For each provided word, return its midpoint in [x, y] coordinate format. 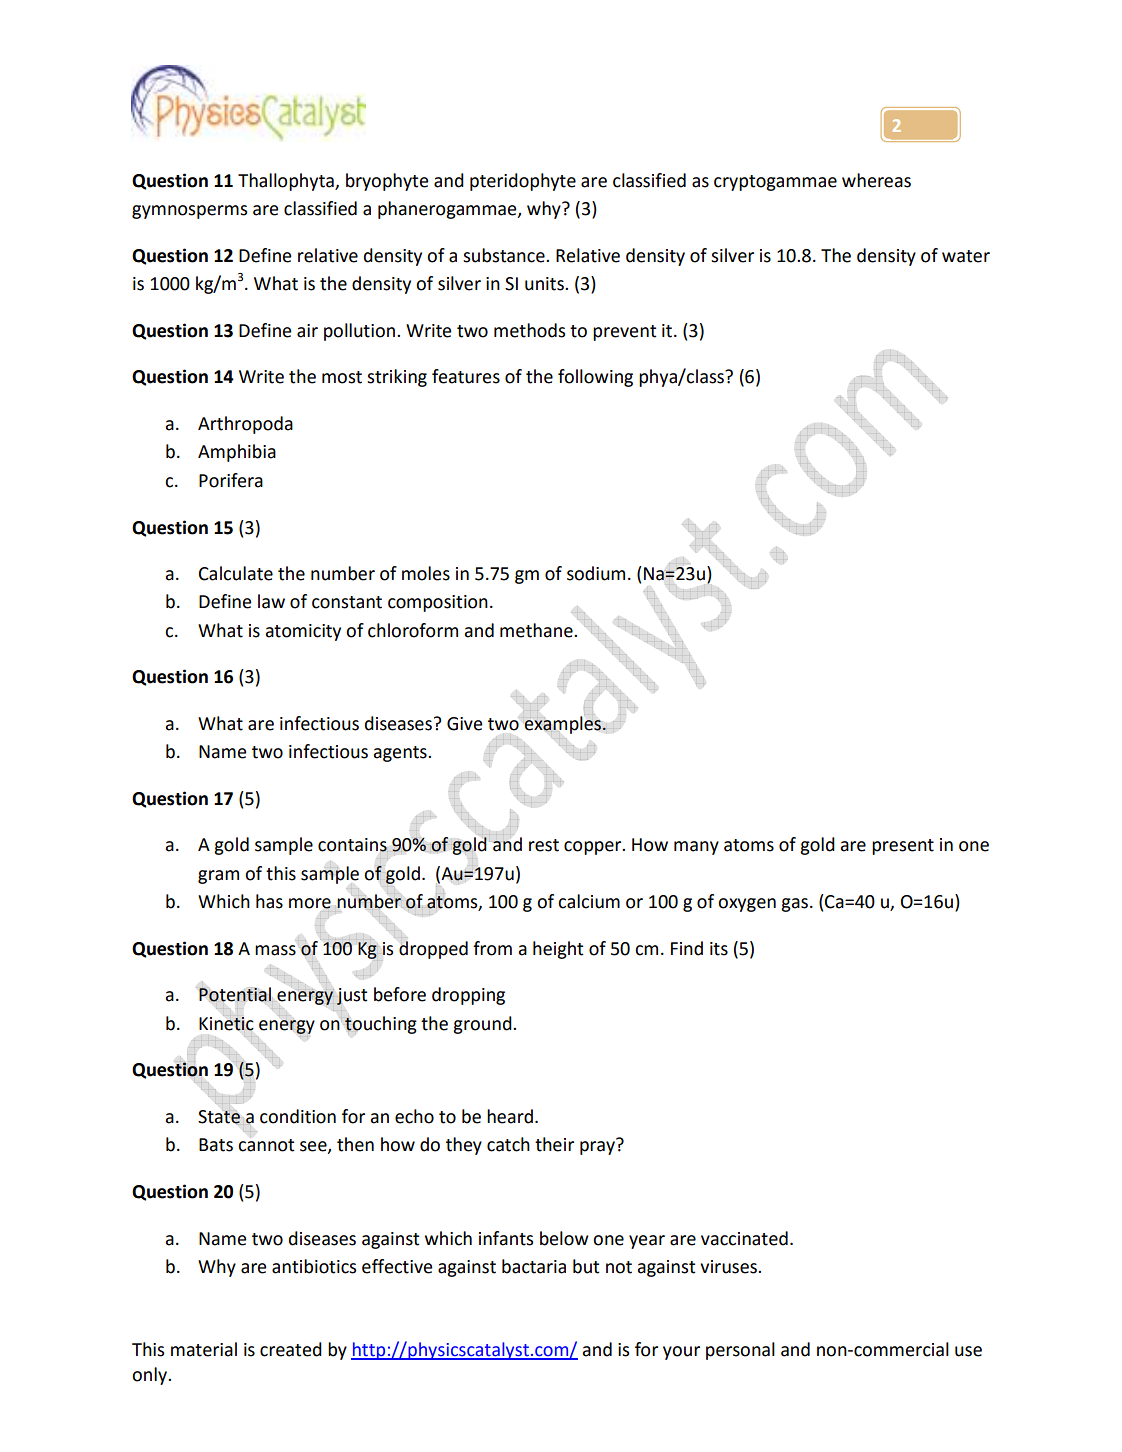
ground [483, 1025]
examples [563, 724]
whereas [876, 180]
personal [740, 1351]
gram [218, 877]
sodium [596, 573]
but [586, 1266]
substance [505, 255]
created [291, 1349]
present [903, 847]
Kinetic [226, 1023]
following [595, 378]
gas [794, 905]
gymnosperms [189, 212]
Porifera [231, 480]
